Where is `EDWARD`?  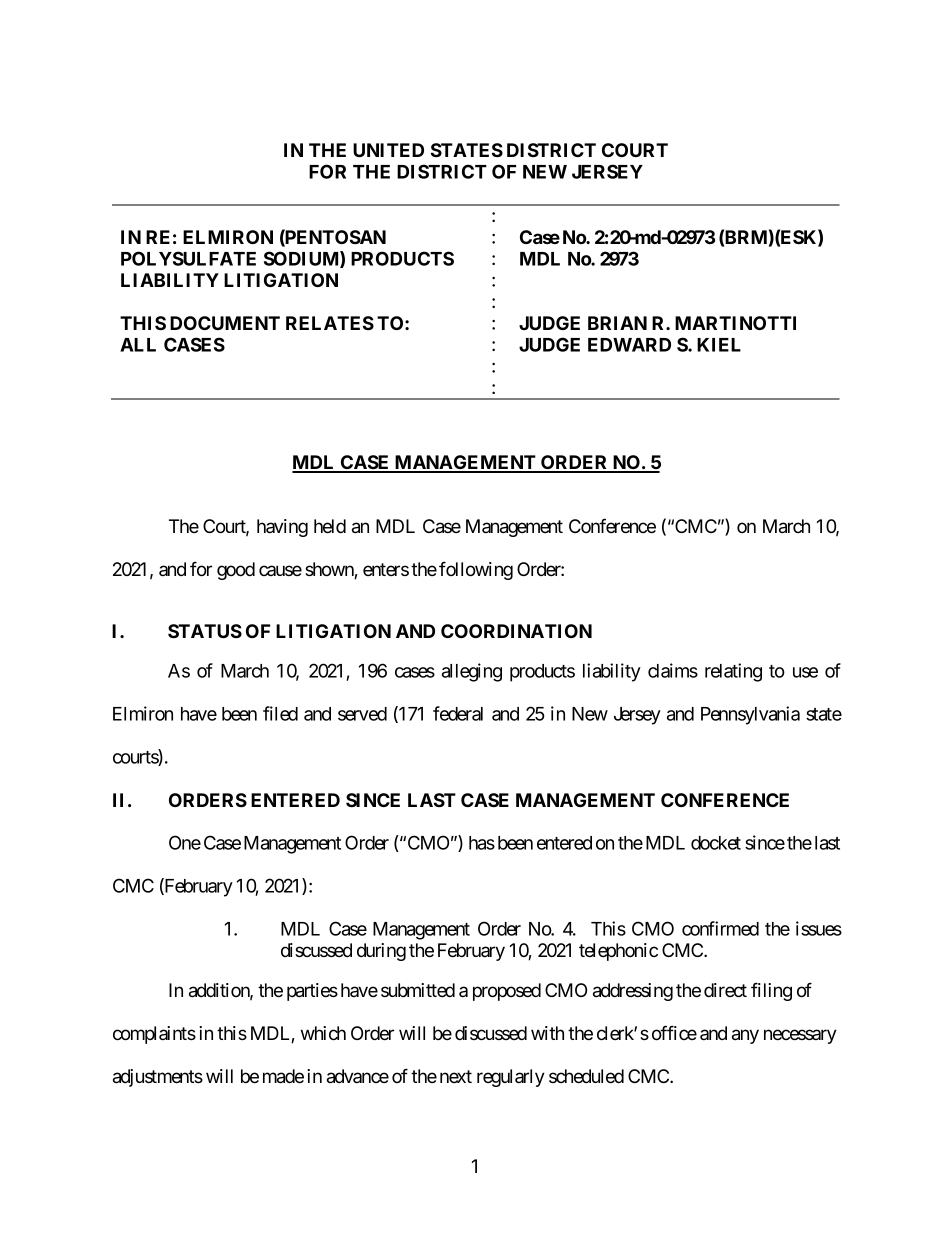
EDWARD is located at coordinates (629, 345).
